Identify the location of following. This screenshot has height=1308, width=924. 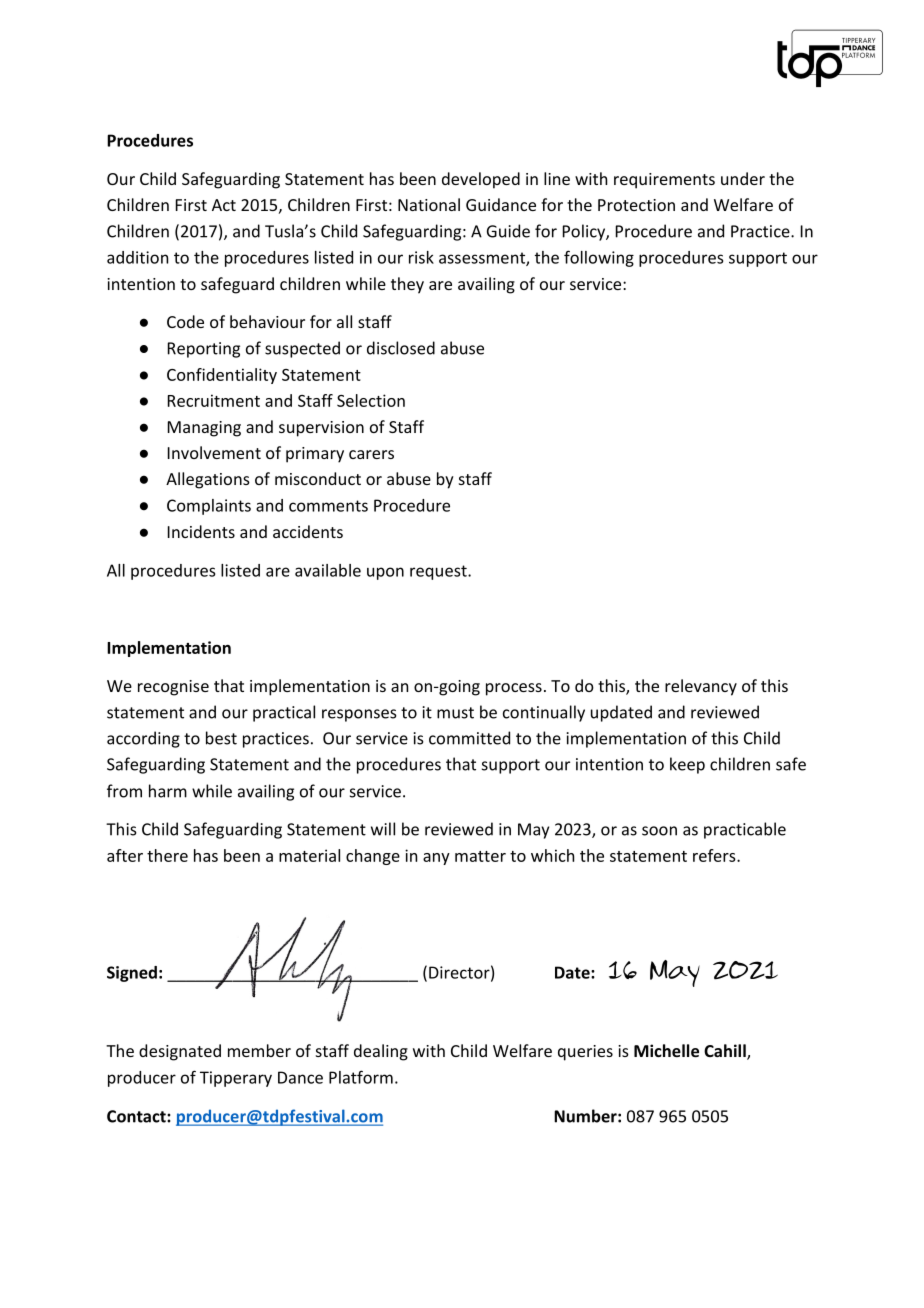
(599, 258).
